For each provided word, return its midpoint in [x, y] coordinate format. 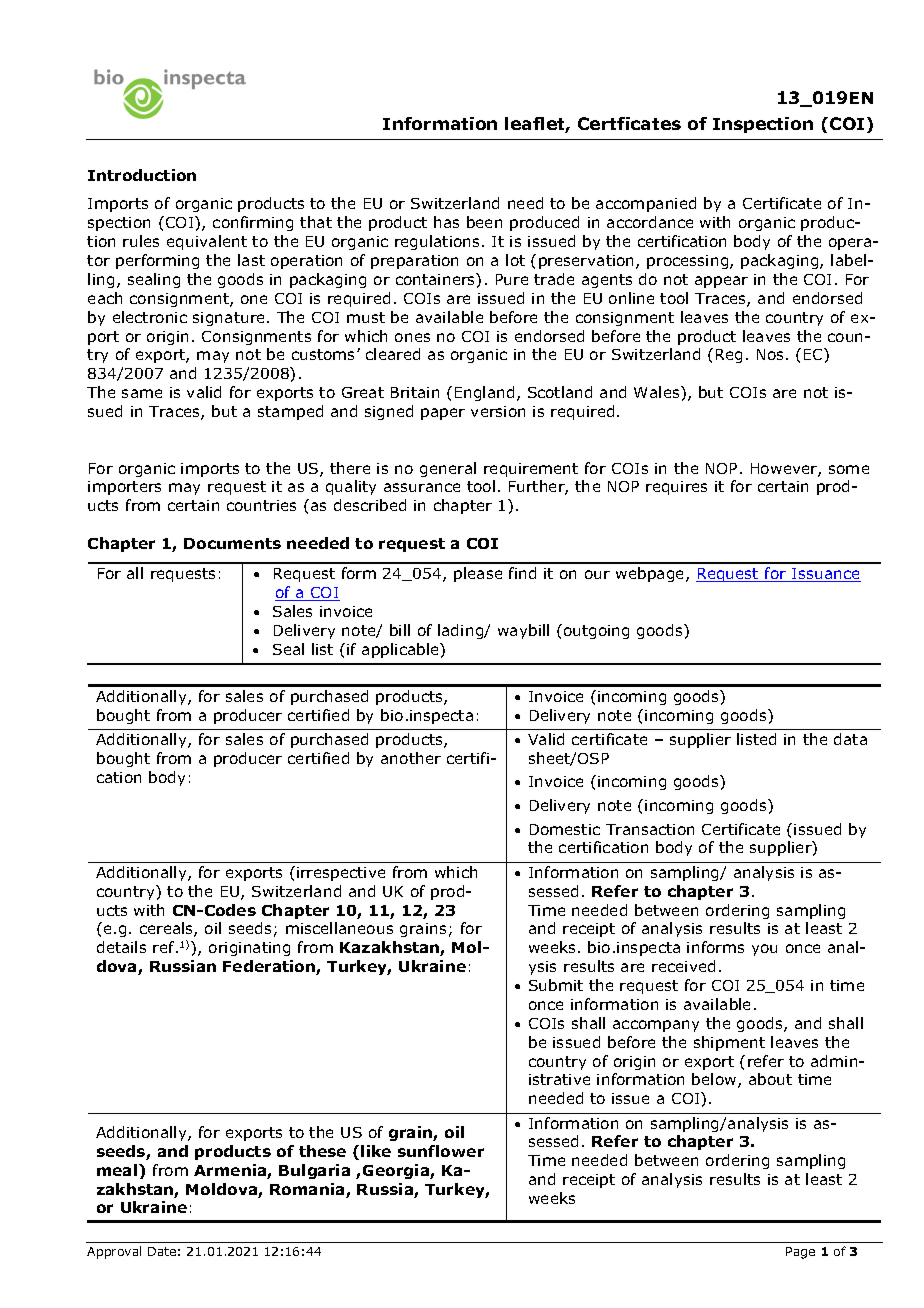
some [849, 469]
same [142, 393]
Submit [556, 985]
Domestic [565, 829]
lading [462, 631]
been [484, 222]
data [850, 739]
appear [721, 282]
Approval [114, 1252]
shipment [729, 1043]
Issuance [825, 575]
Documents [232, 543]
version [498, 411]
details [121, 947]
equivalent [207, 242]
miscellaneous [339, 928]
